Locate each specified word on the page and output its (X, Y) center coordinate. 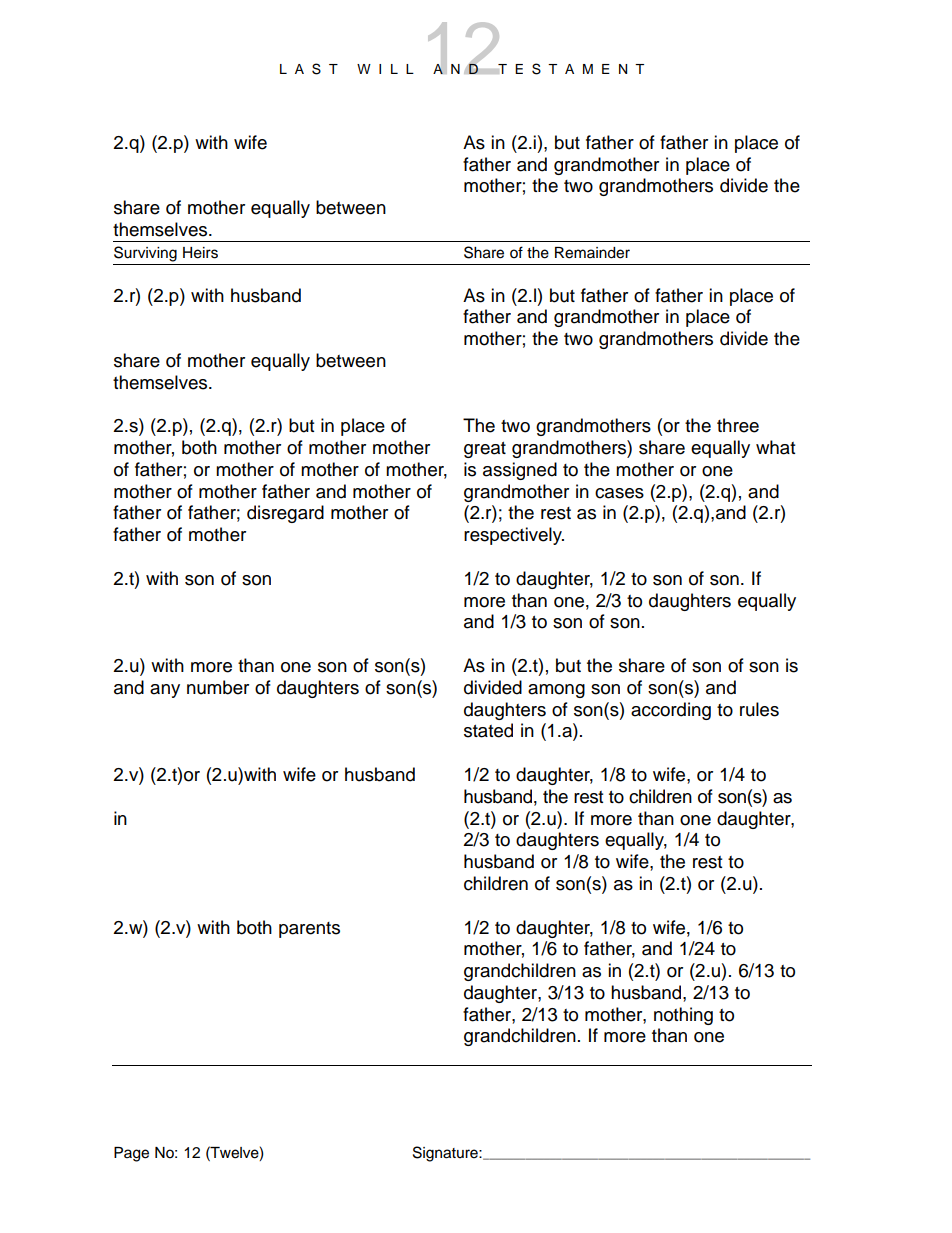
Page (131, 1154)
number (218, 687)
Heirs (200, 253)
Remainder (592, 253)
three (738, 425)
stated (488, 730)
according (671, 711)
